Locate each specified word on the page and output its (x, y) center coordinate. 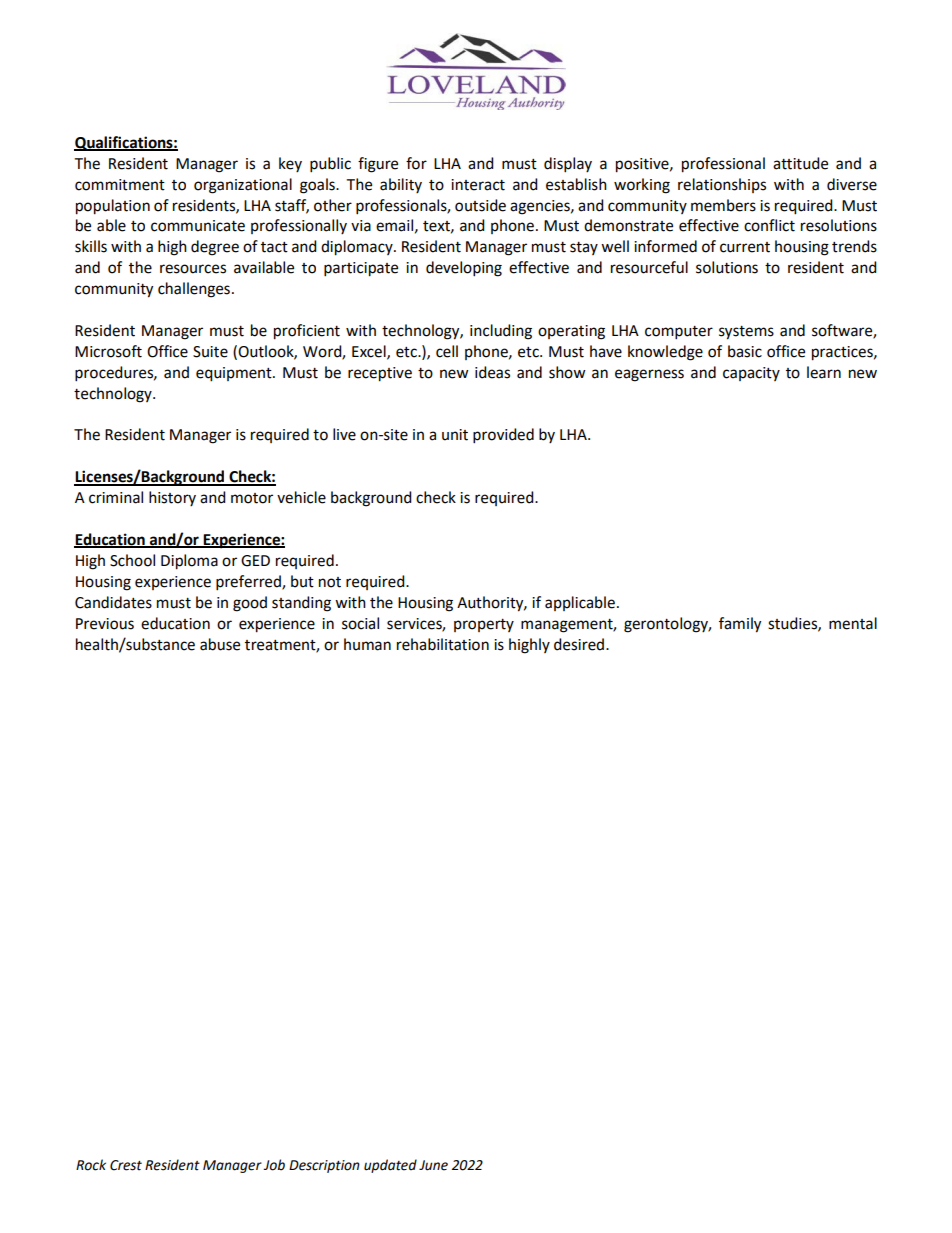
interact (478, 185)
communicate (198, 226)
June (433, 1165)
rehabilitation (443, 644)
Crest (126, 1165)
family (740, 625)
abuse (220, 644)
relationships (722, 185)
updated (390, 1166)
